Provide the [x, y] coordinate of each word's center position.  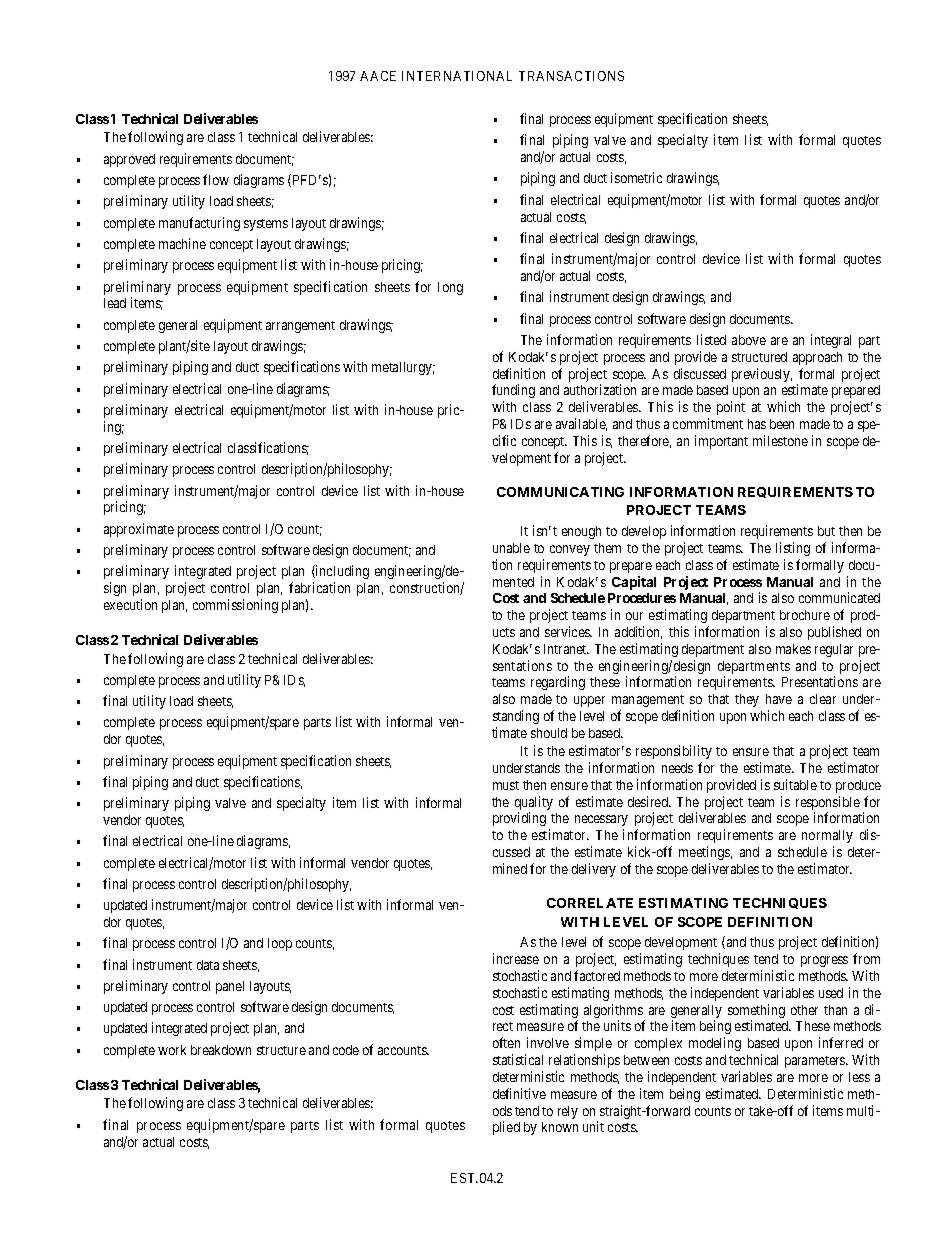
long [450, 288]
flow [216, 179]
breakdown [221, 1050]
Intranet [566, 649]
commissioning [235, 606]
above [749, 340]
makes [793, 649]
